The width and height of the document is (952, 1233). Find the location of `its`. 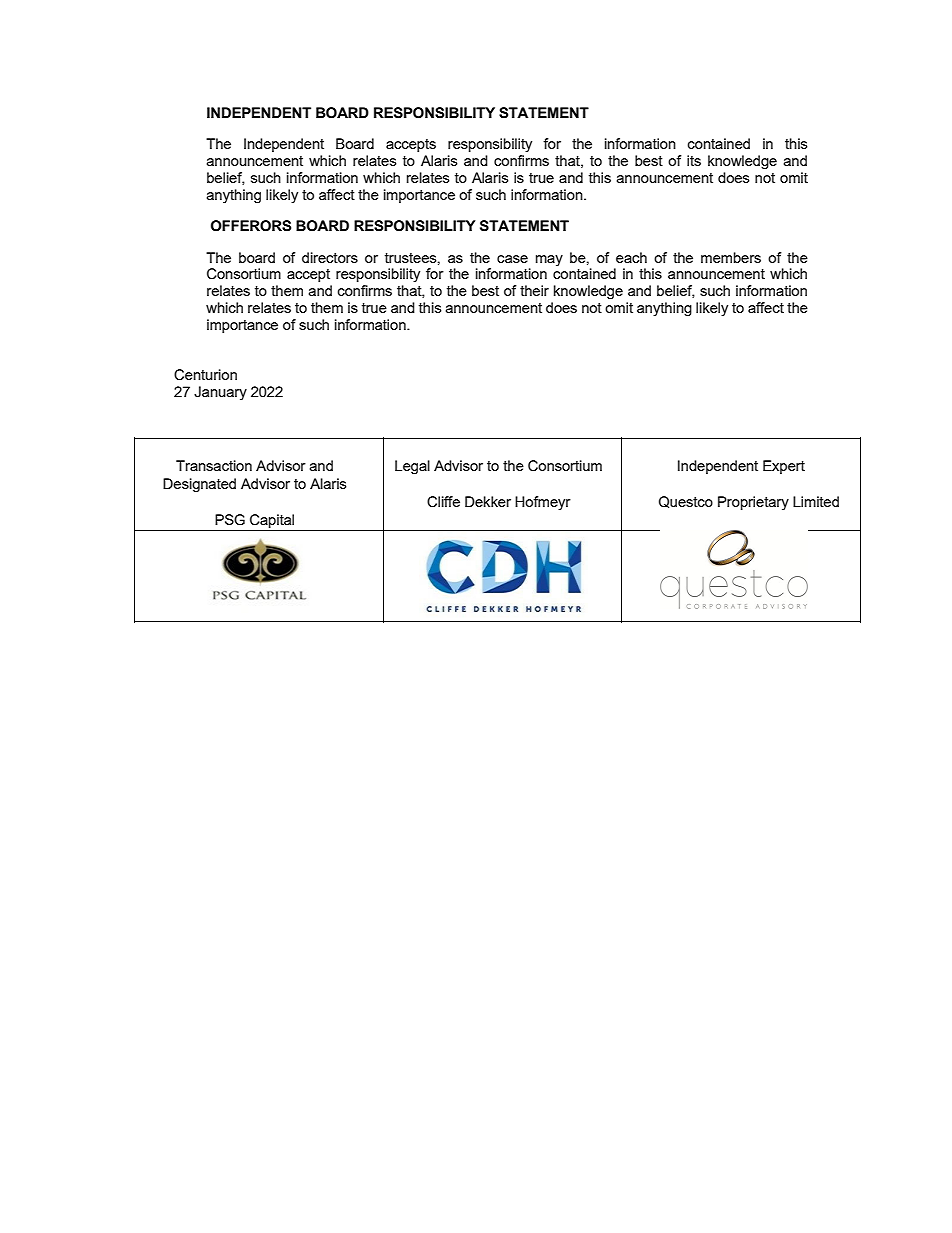

its is located at coordinates (694, 160).
